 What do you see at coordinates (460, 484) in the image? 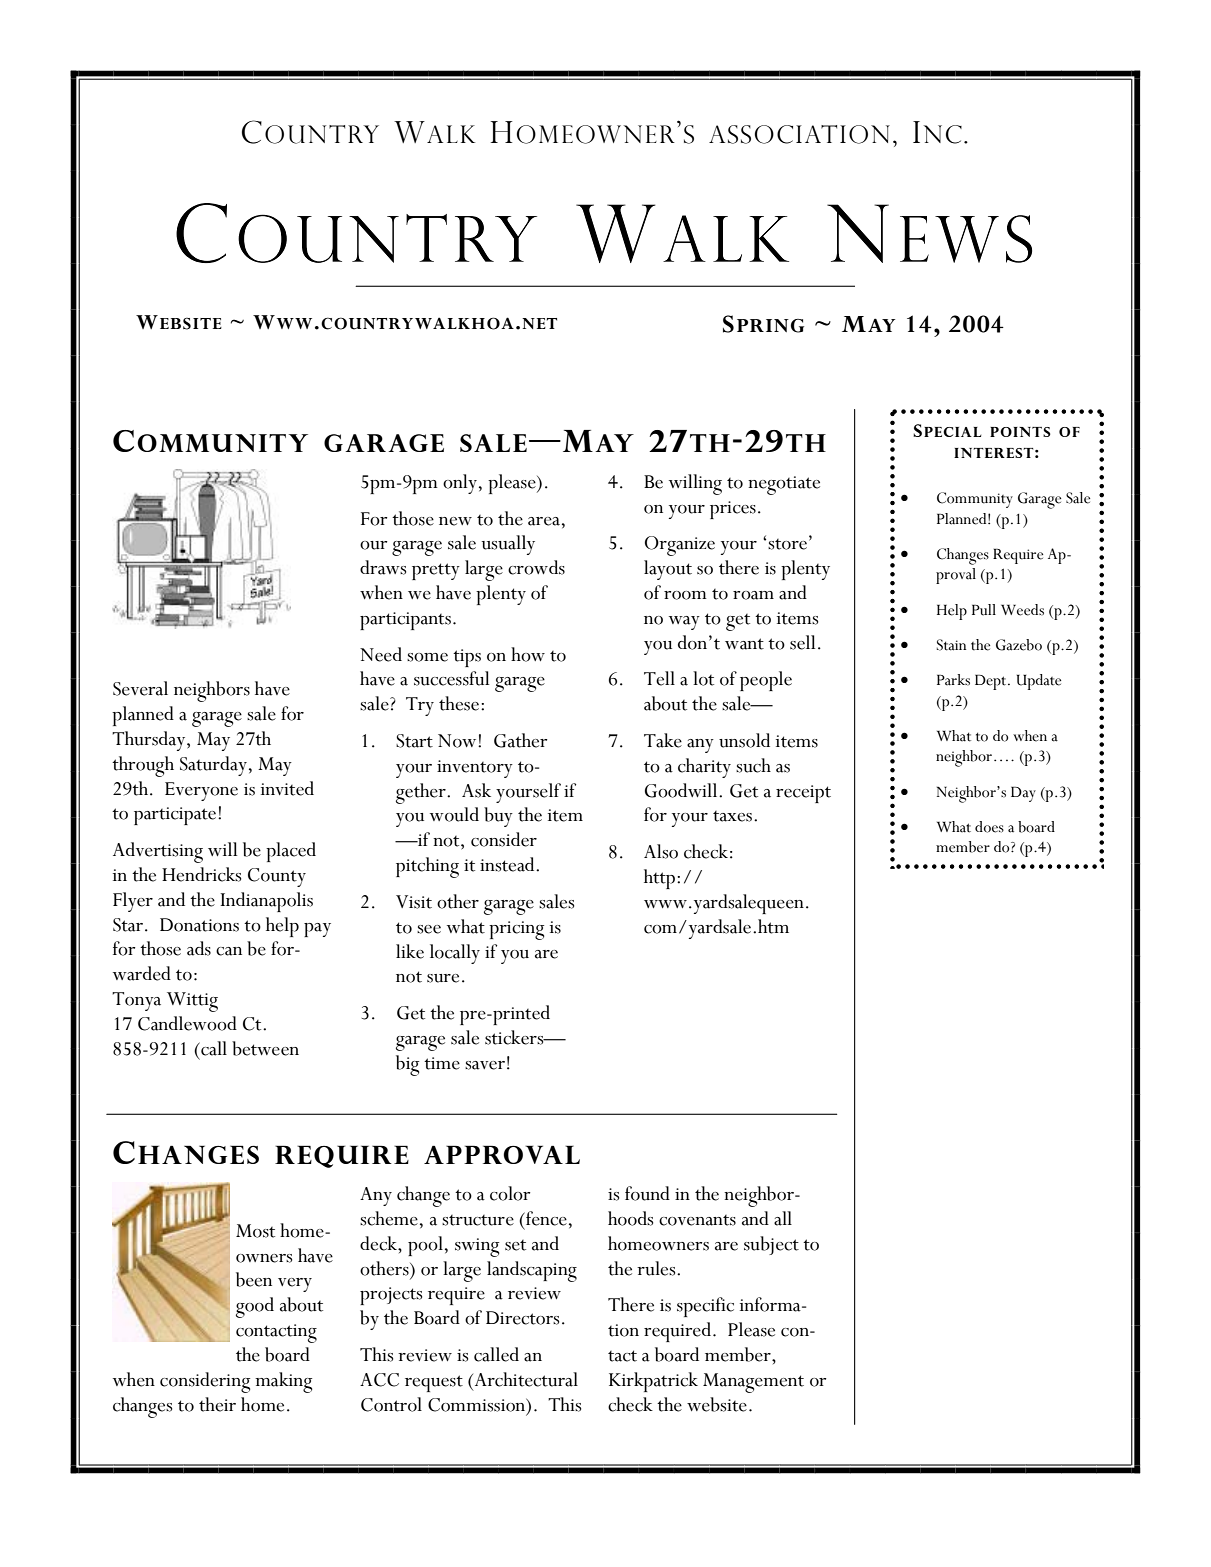
I see `only` at bounding box center [460, 484].
